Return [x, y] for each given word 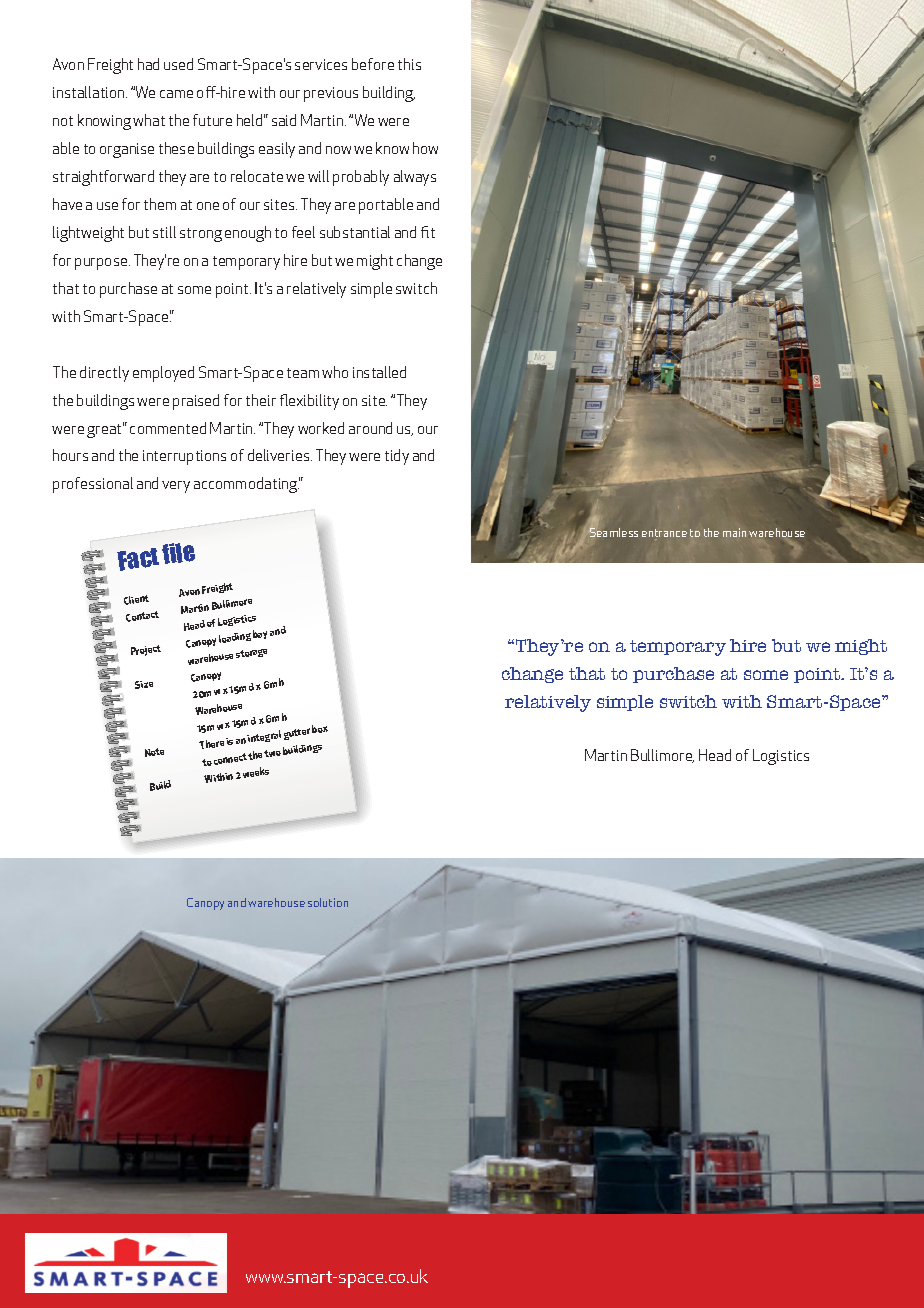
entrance [664, 533]
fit [428, 232]
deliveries [280, 455]
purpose [102, 264]
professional [93, 485]
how [425, 148]
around [370, 428]
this [409, 64]
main [734, 532]
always [415, 178]
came [176, 94]
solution [328, 902]
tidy [397, 457]
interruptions [184, 457]
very [176, 487]
